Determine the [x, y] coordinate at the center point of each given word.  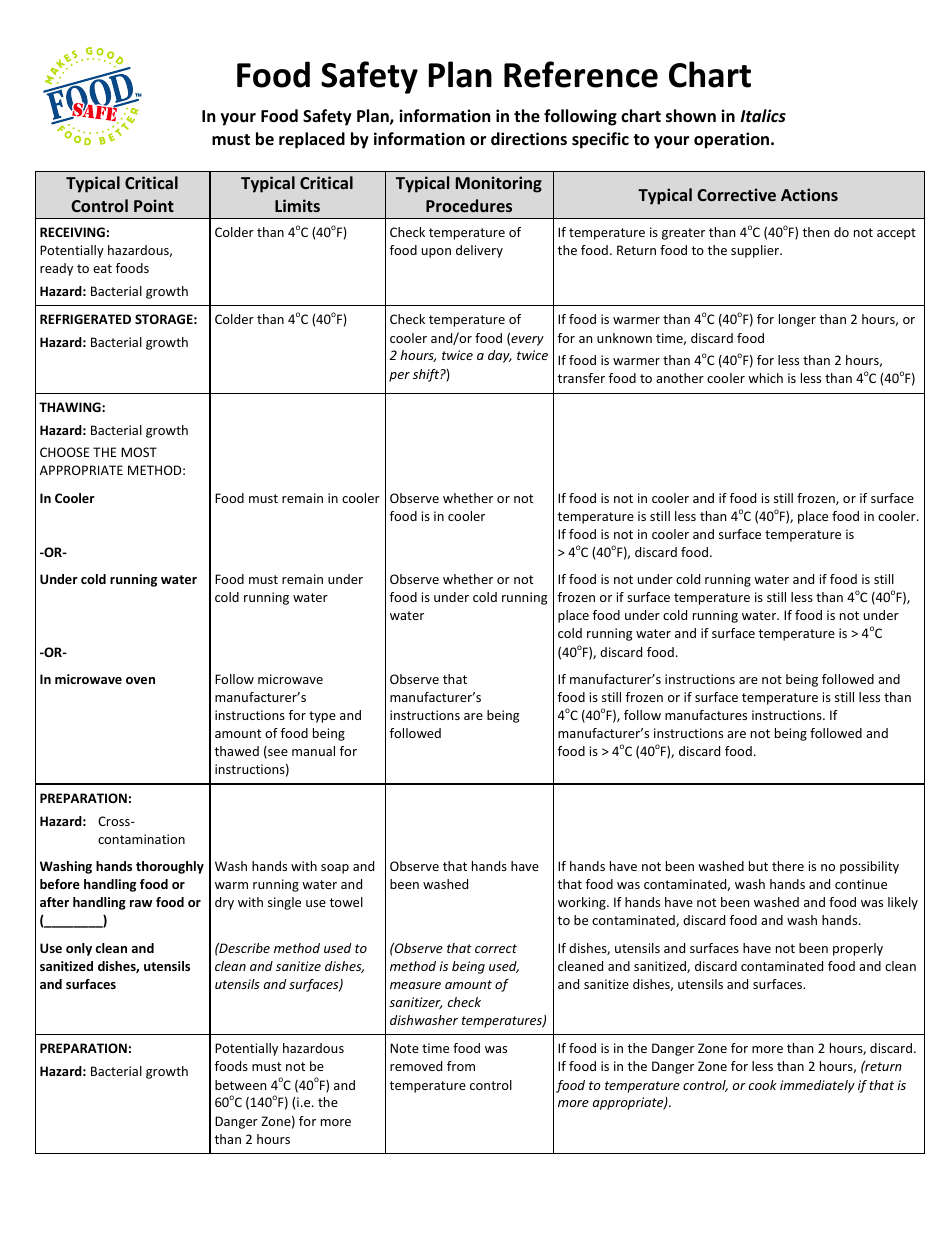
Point [154, 205]
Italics [763, 115]
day [500, 356]
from [461, 1066]
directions [529, 139]
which [765, 378]
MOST [139, 452]
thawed [236, 751]
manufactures [706, 715]
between [240, 1085]
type [322, 717]
